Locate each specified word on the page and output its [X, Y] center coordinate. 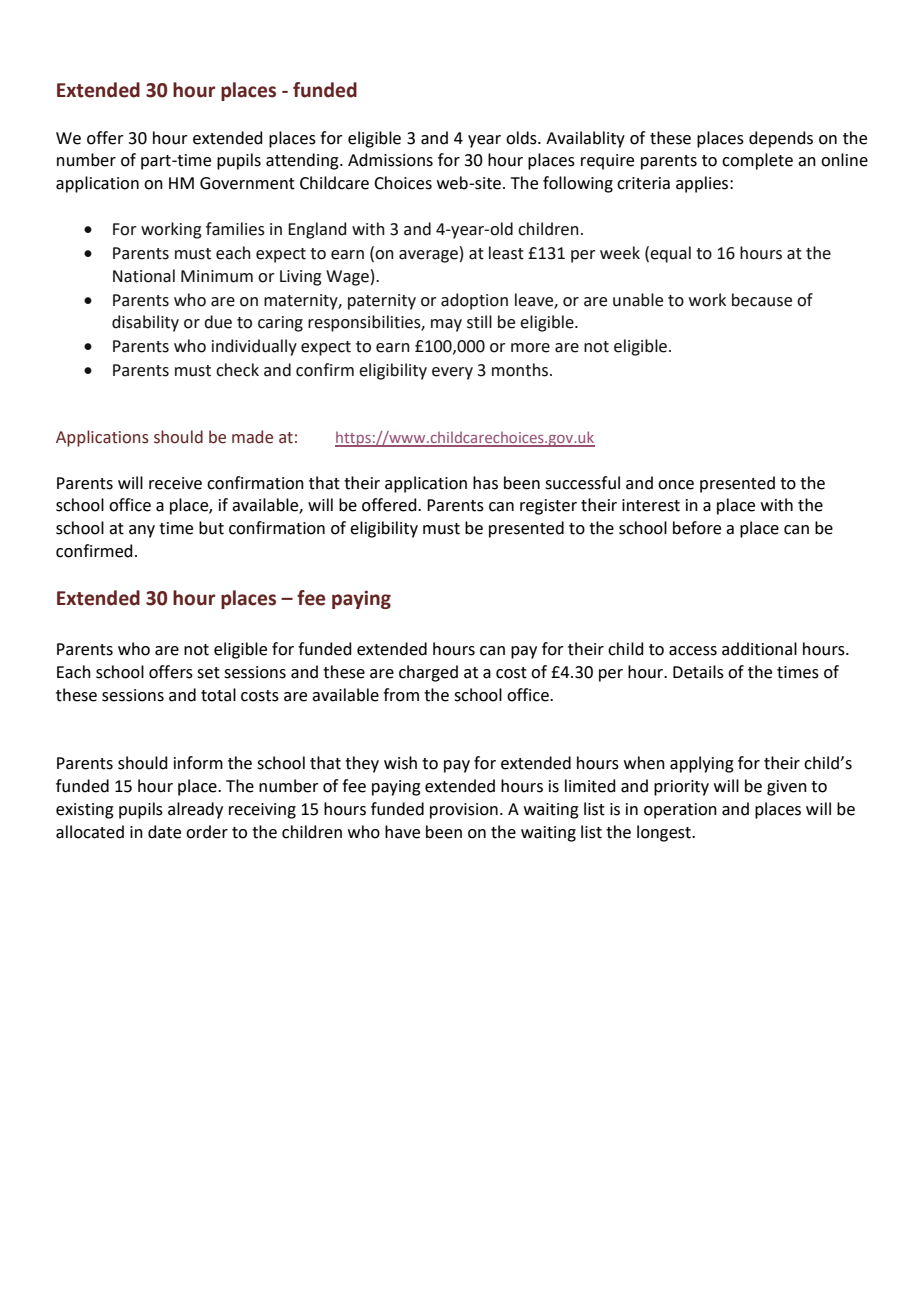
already [195, 810]
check [237, 370]
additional [759, 649]
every [452, 373]
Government [247, 183]
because [762, 300]
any [142, 531]
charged [428, 673]
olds [522, 138]
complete [757, 161]
